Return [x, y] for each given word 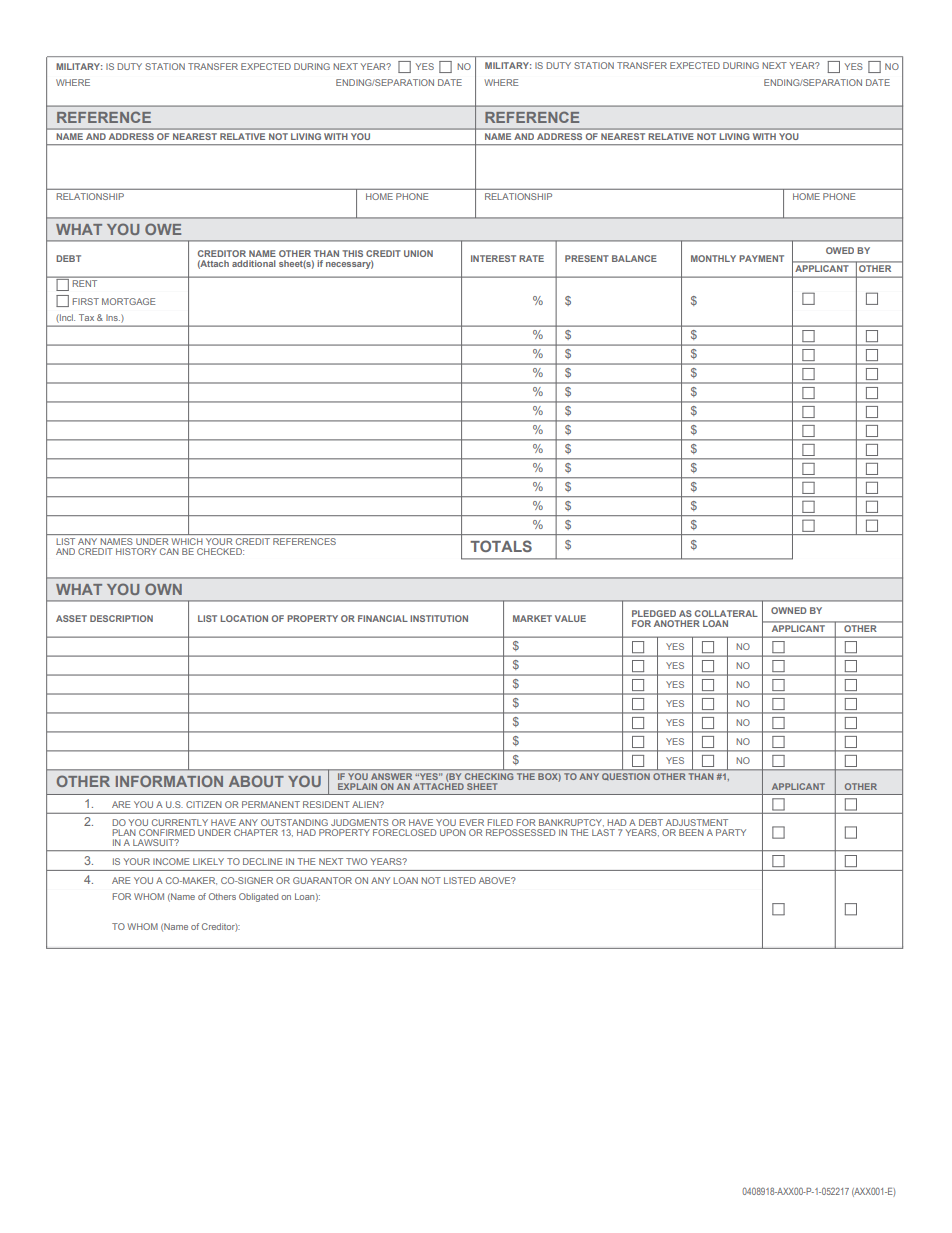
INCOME [171, 861]
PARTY [731, 832]
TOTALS [501, 546]
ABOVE [496, 880]
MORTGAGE [128, 301]
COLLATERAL [726, 613]
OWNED [789, 610]
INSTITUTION [439, 618]
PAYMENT [761, 258]
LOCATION [244, 618]
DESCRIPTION [121, 618]
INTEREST [493, 258]
